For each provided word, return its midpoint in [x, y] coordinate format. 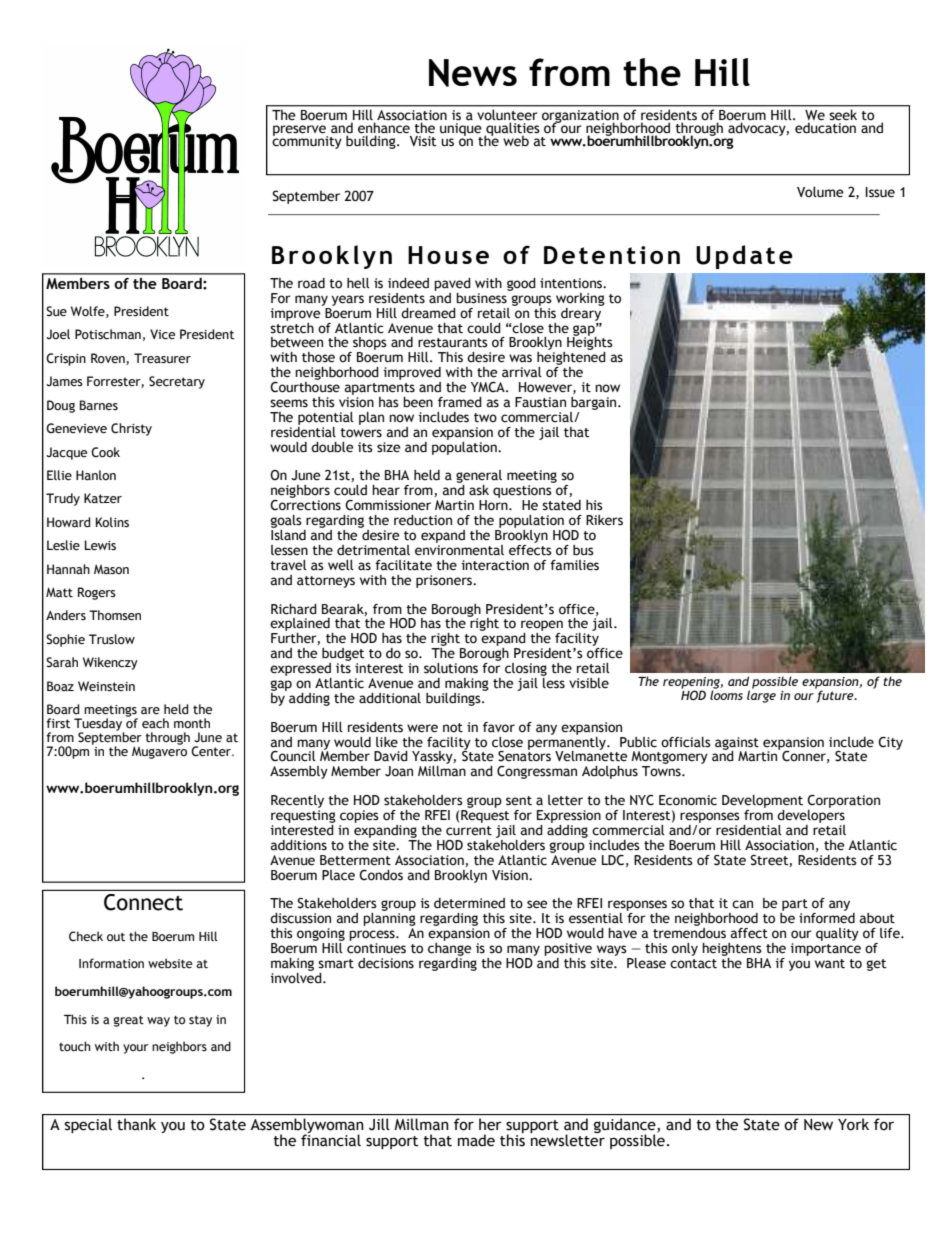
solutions [451, 668]
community [307, 141]
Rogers [97, 593]
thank [136, 1124]
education [825, 127]
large [761, 695]
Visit [423, 141]
